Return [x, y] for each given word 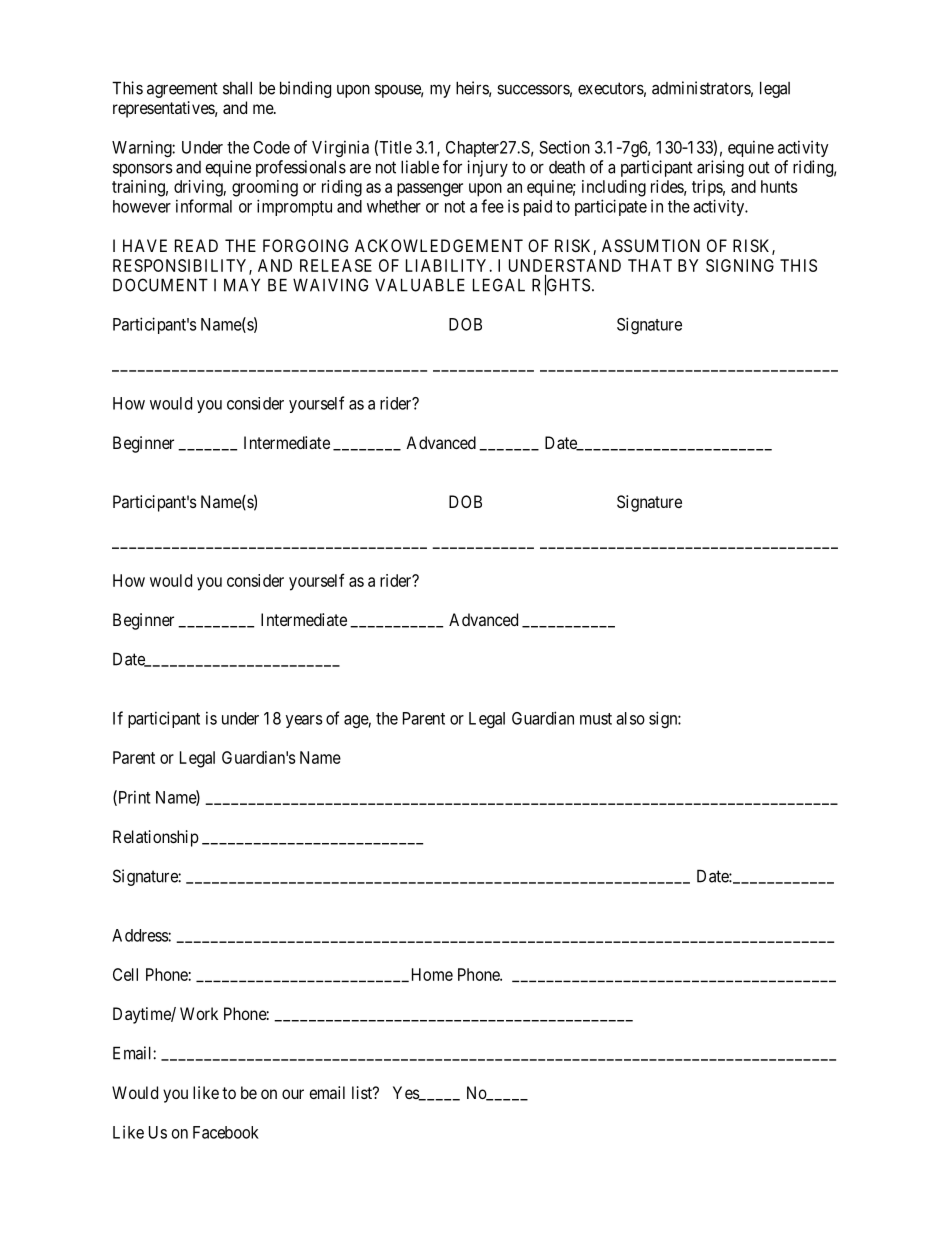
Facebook [226, 1132]
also [630, 718]
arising [720, 168]
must [596, 719]
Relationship [156, 838]
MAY [242, 285]
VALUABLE [420, 285]
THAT [650, 265]
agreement [182, 90]
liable [420, 167]
